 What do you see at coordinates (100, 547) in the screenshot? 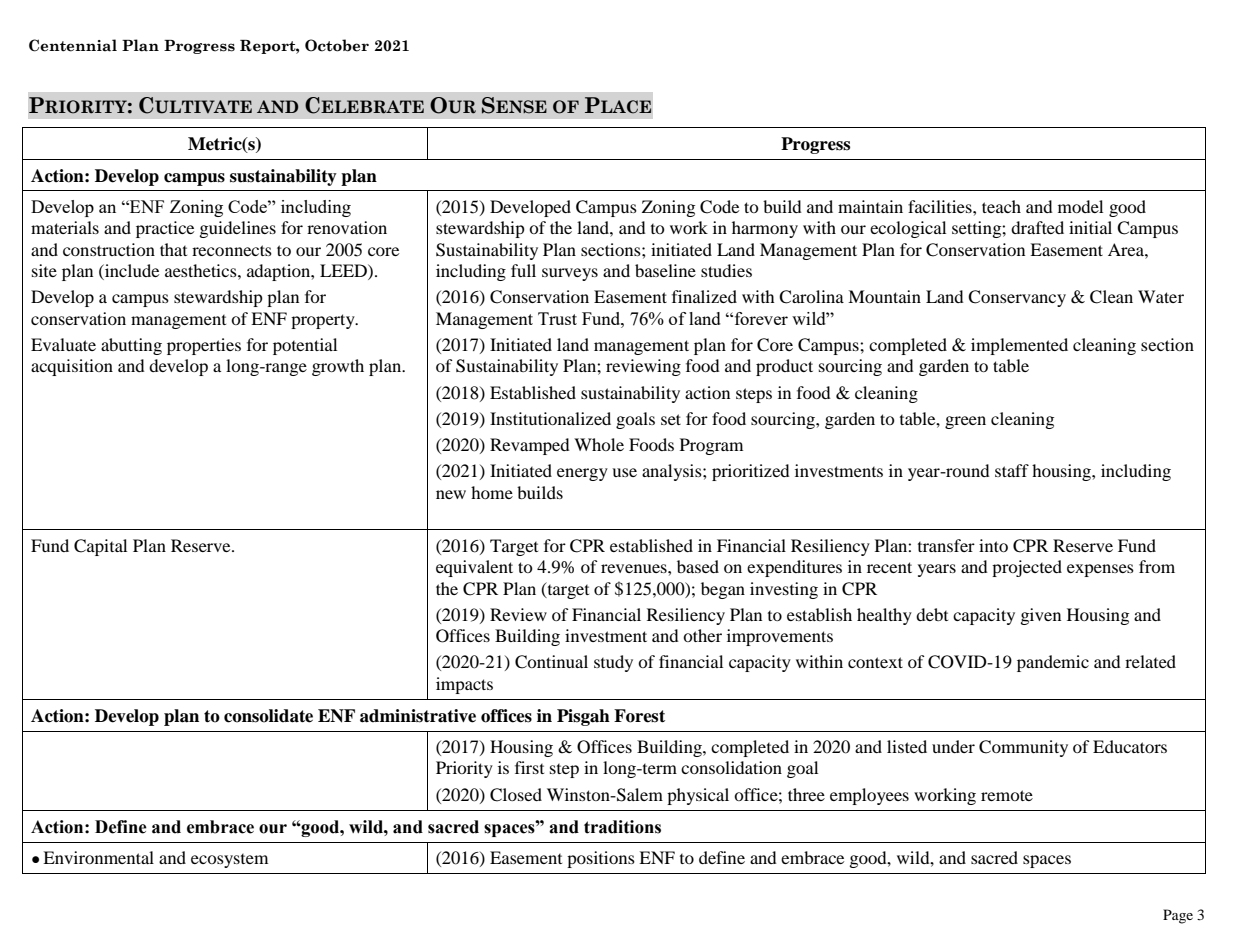
I see `Capital` at bounding box center [100, 547].
